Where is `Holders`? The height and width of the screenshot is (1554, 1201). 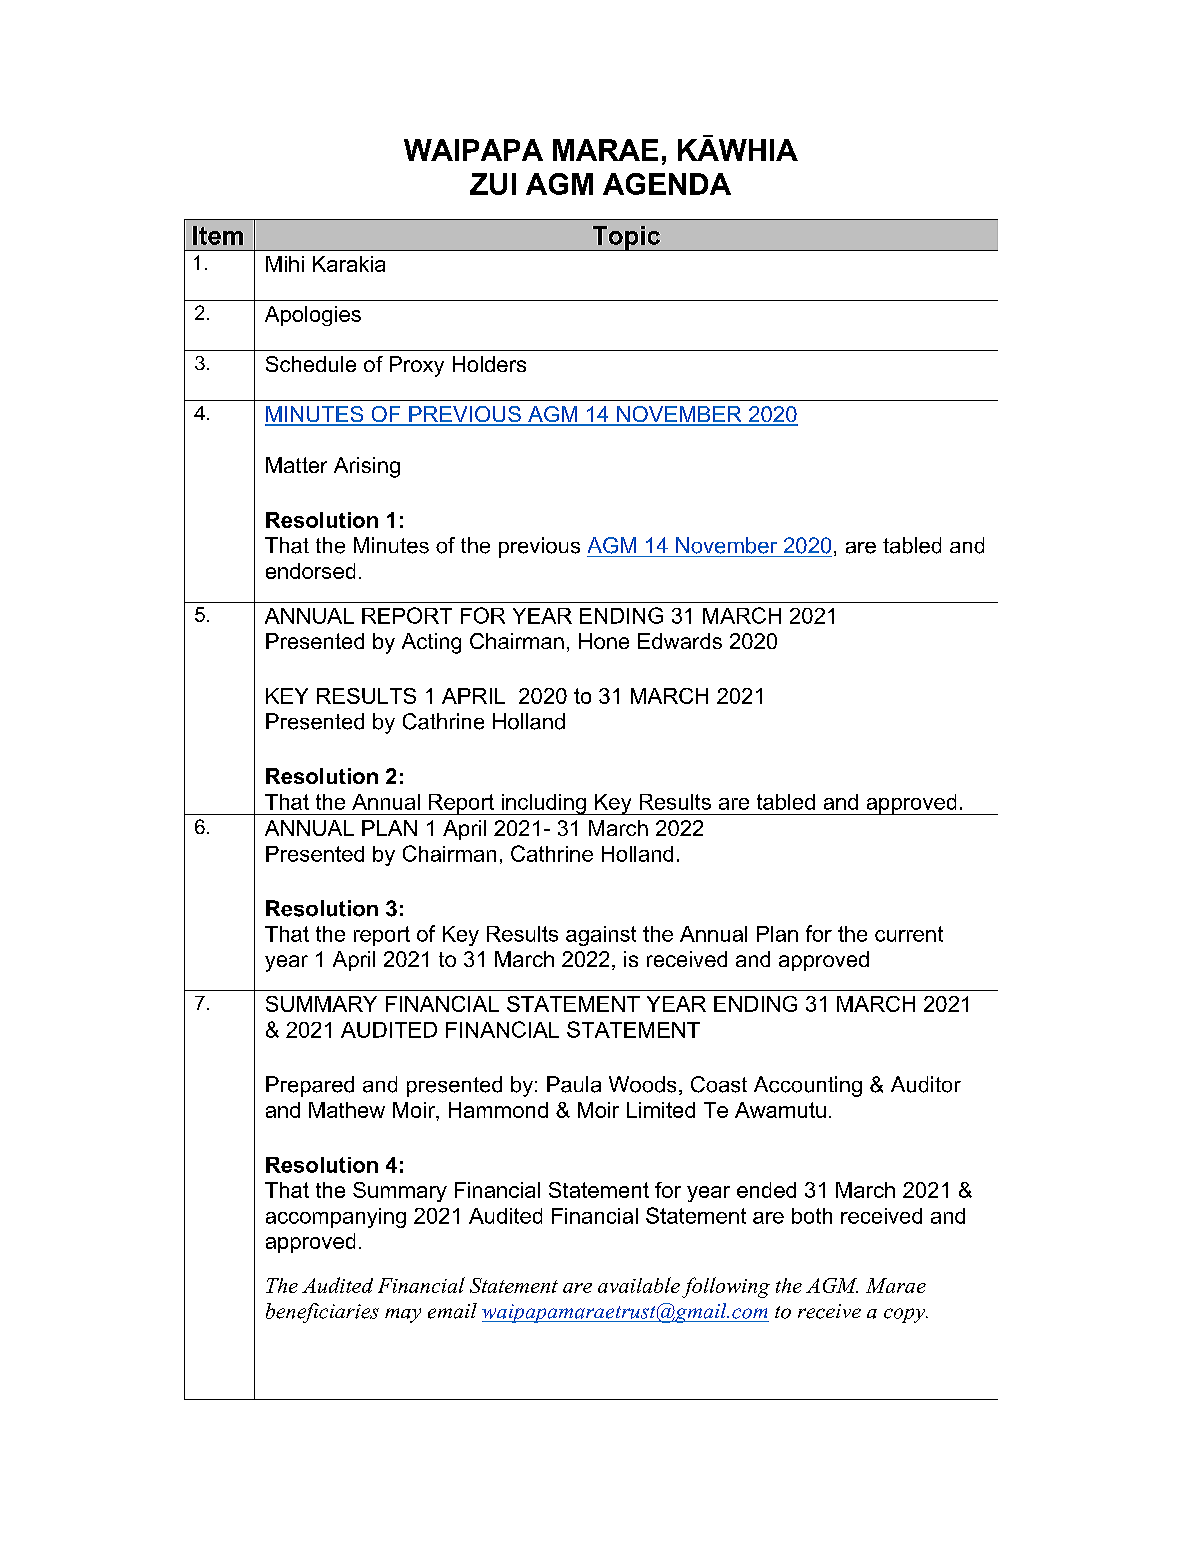 Holders is located at coordinates (489, 364).
